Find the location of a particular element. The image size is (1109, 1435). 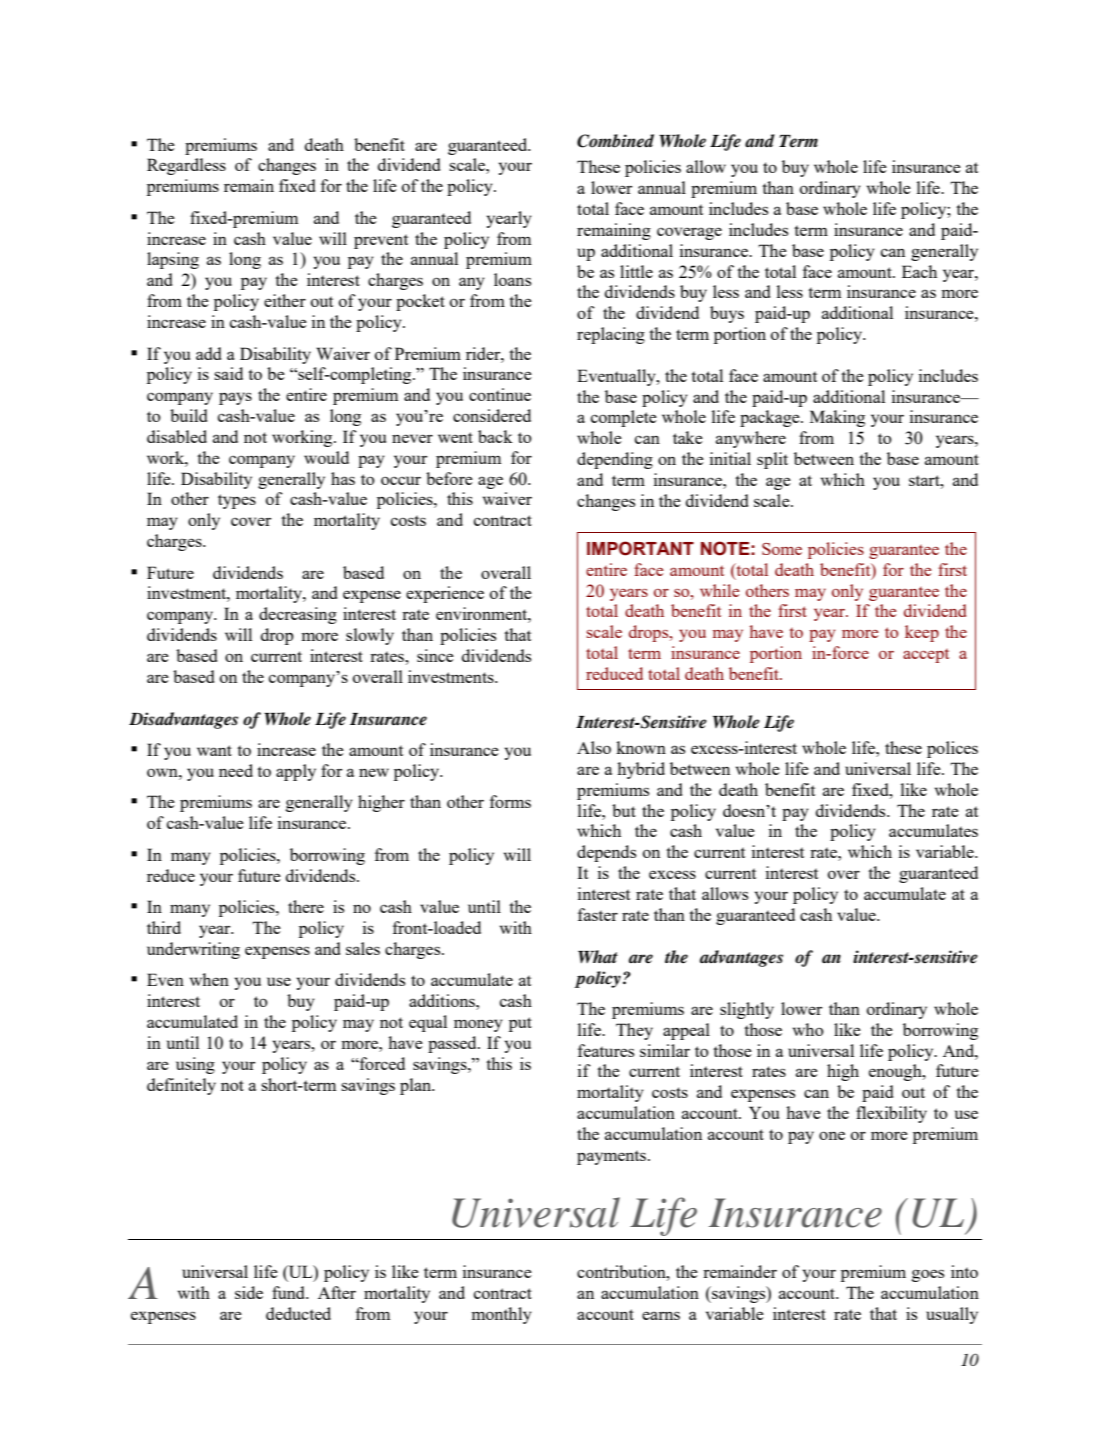

monthly is located at coordinates (501, 1315).
